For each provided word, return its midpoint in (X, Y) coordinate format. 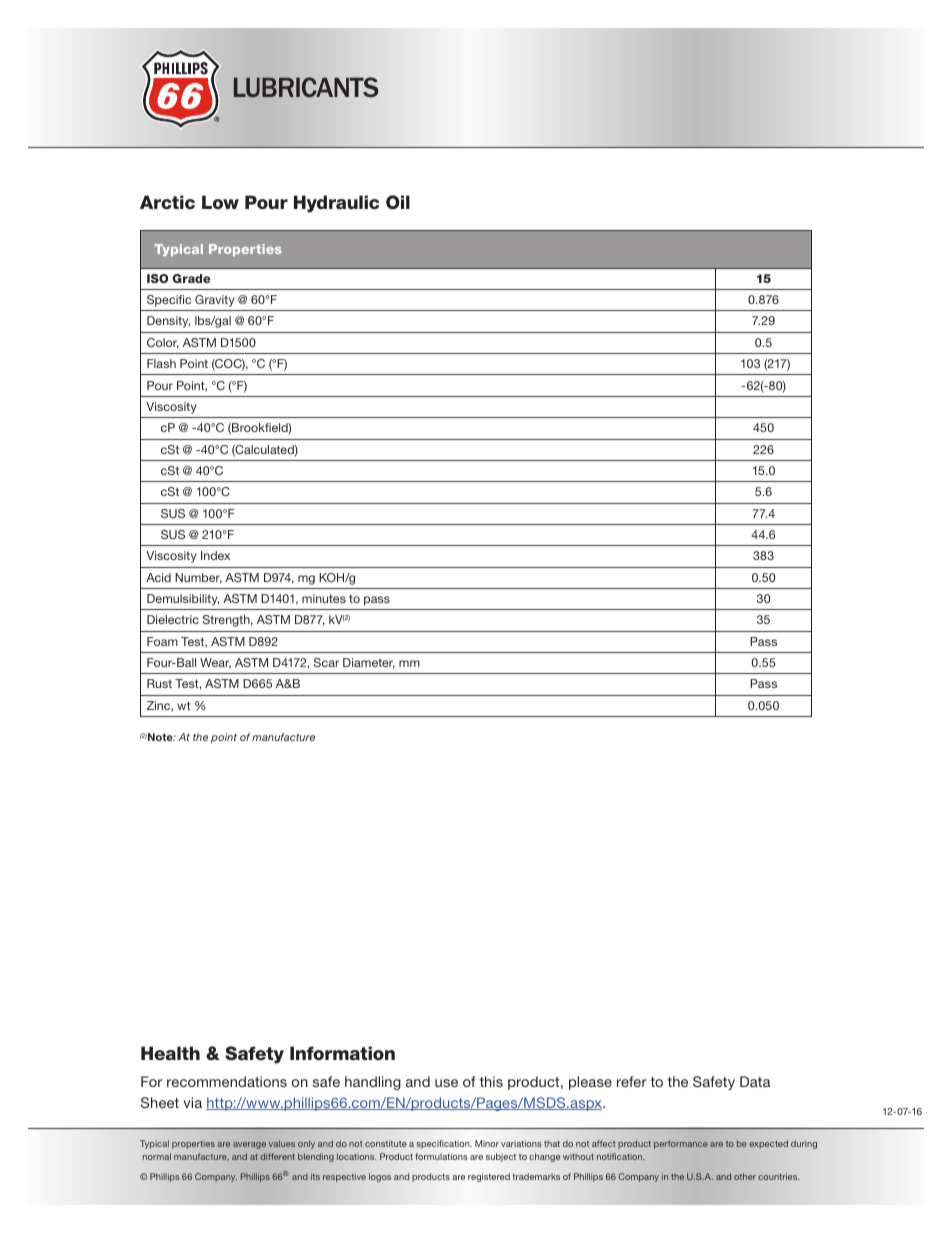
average (249, 1145)
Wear (215, 663)
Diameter (369, 663)
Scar (326, 662)
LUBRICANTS (306, 87)
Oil (398, 202)
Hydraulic (336, 204)
